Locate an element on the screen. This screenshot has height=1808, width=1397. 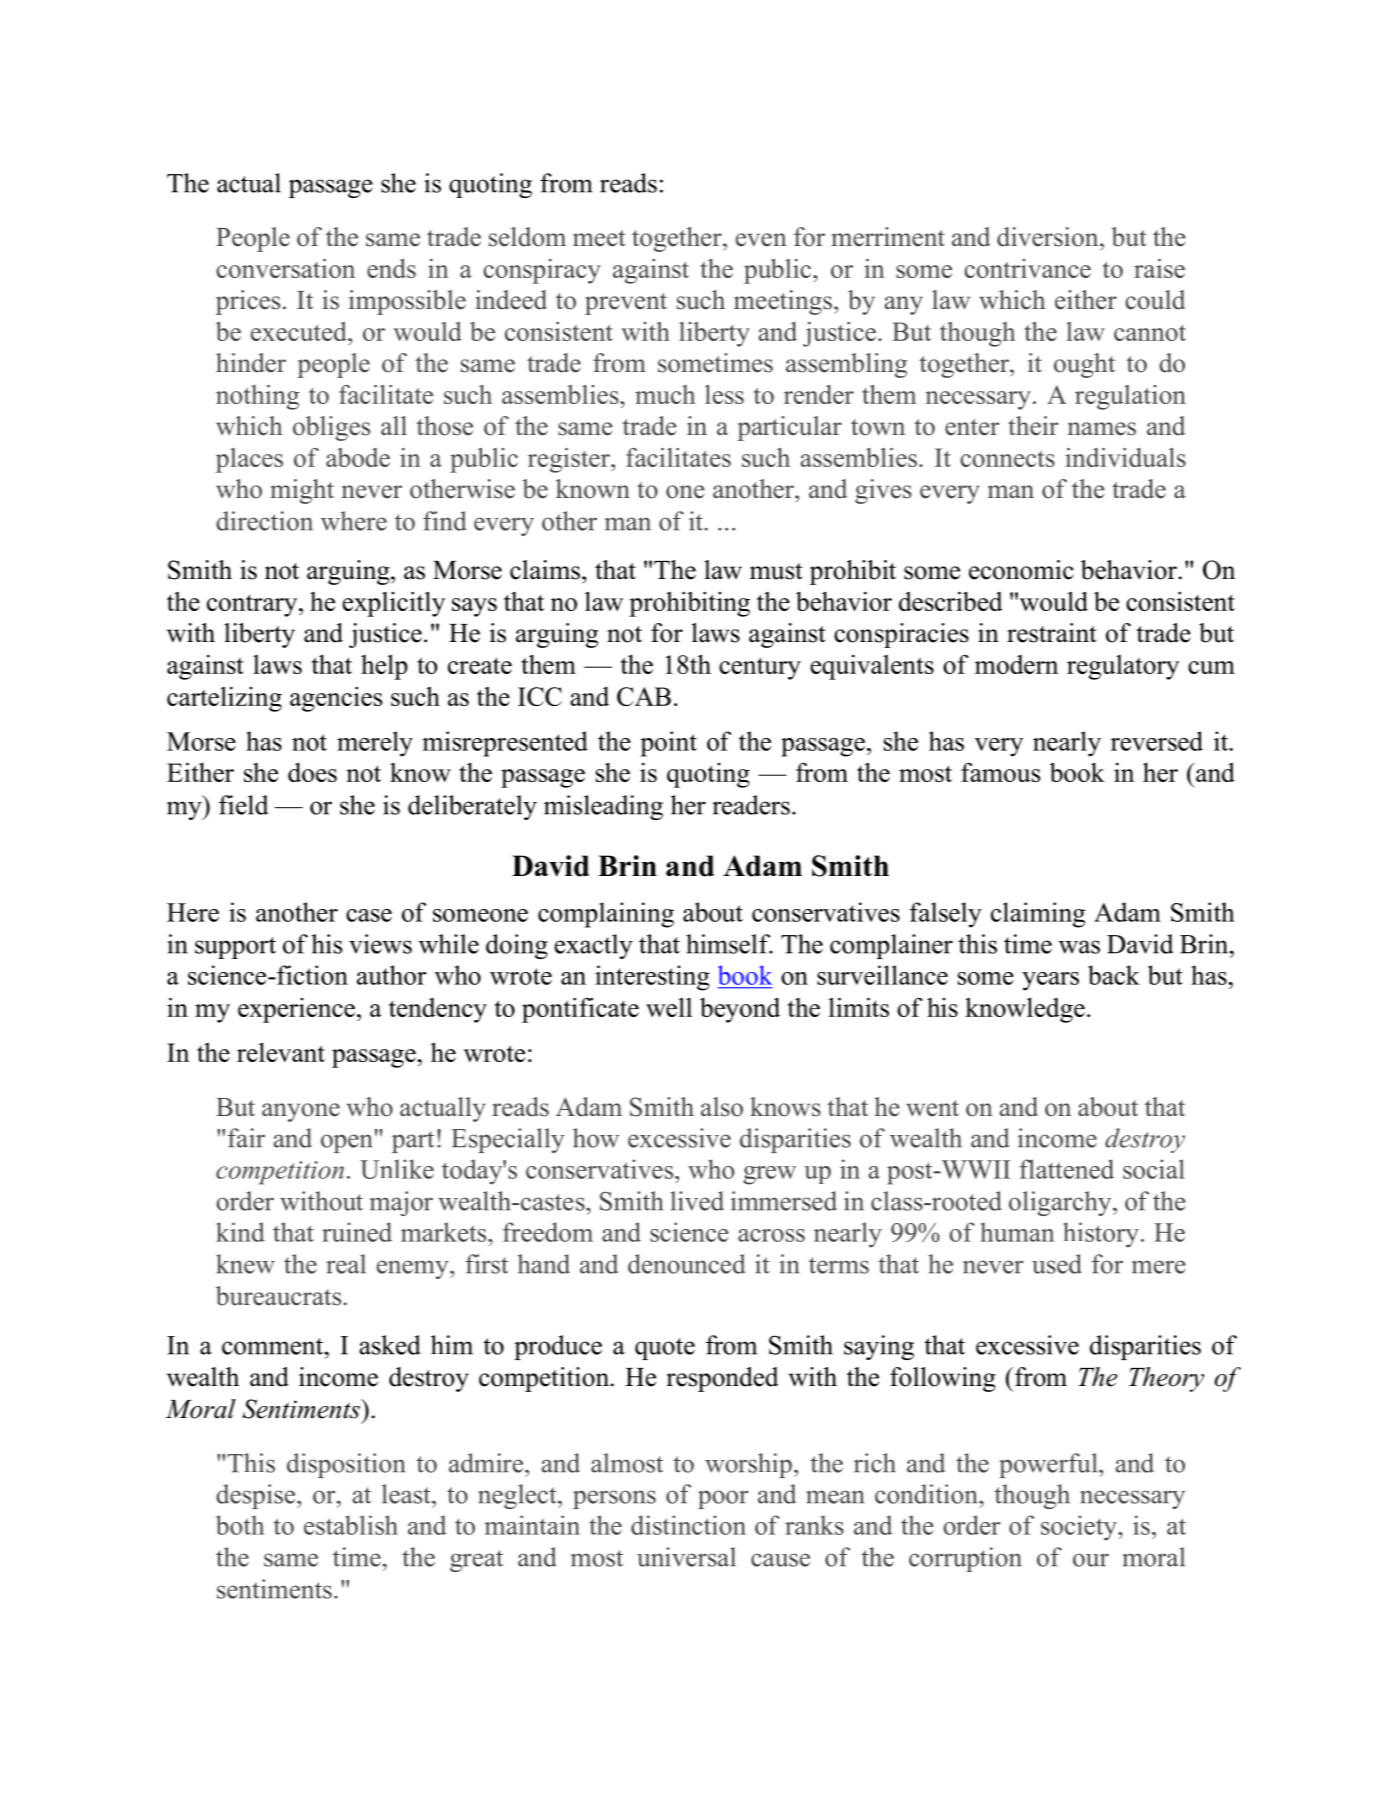
himself is located at coordinates (729, 944).
